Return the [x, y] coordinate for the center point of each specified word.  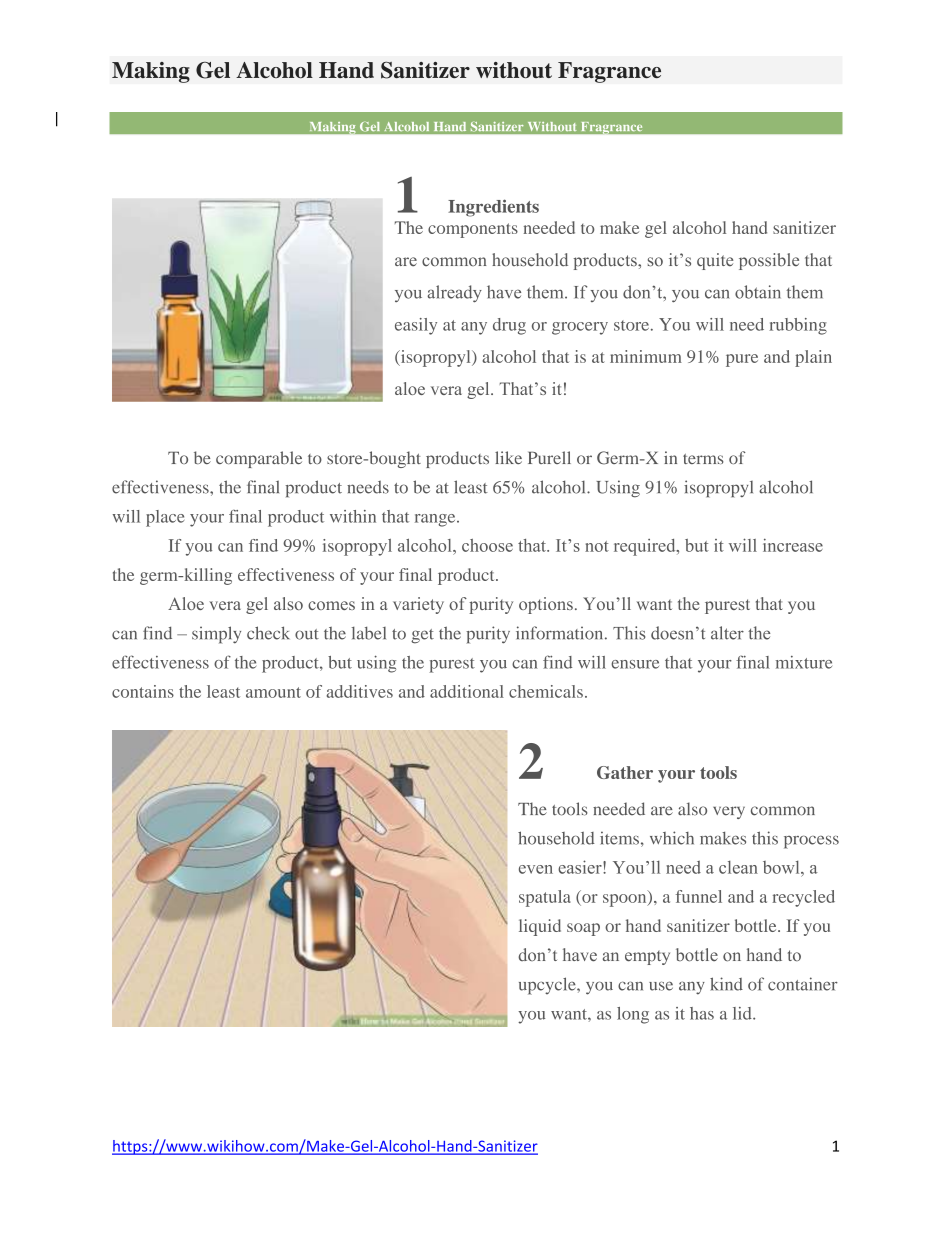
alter [727, 633]
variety [418, 605]
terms [703, 459]
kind [726, 984]
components [473, 230]
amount [273, 692]
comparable [259, 459]
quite [715, 261]
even [536, 869]
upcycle [548, 986]
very [729, 812]
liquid [540, 927]
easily [416, 326]
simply [216, 635]
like [508, 457]
